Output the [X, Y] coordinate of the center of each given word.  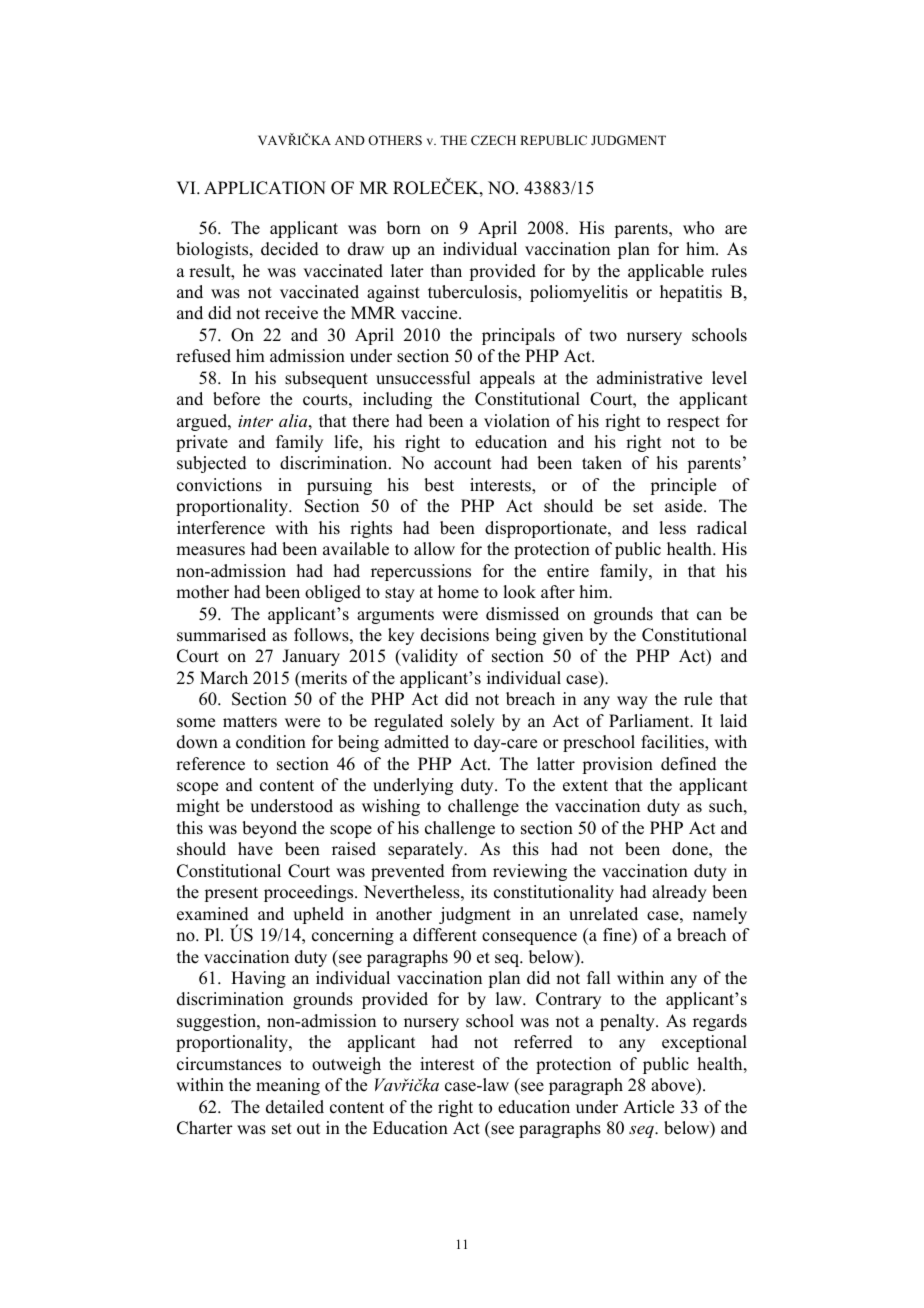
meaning [288, 1086]
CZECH [493, 140]
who [698, 228]
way [632, 702]
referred [543, 1042]
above [674, 1086]
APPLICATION [265, 188]
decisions [455, 635]
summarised [221, 635]
